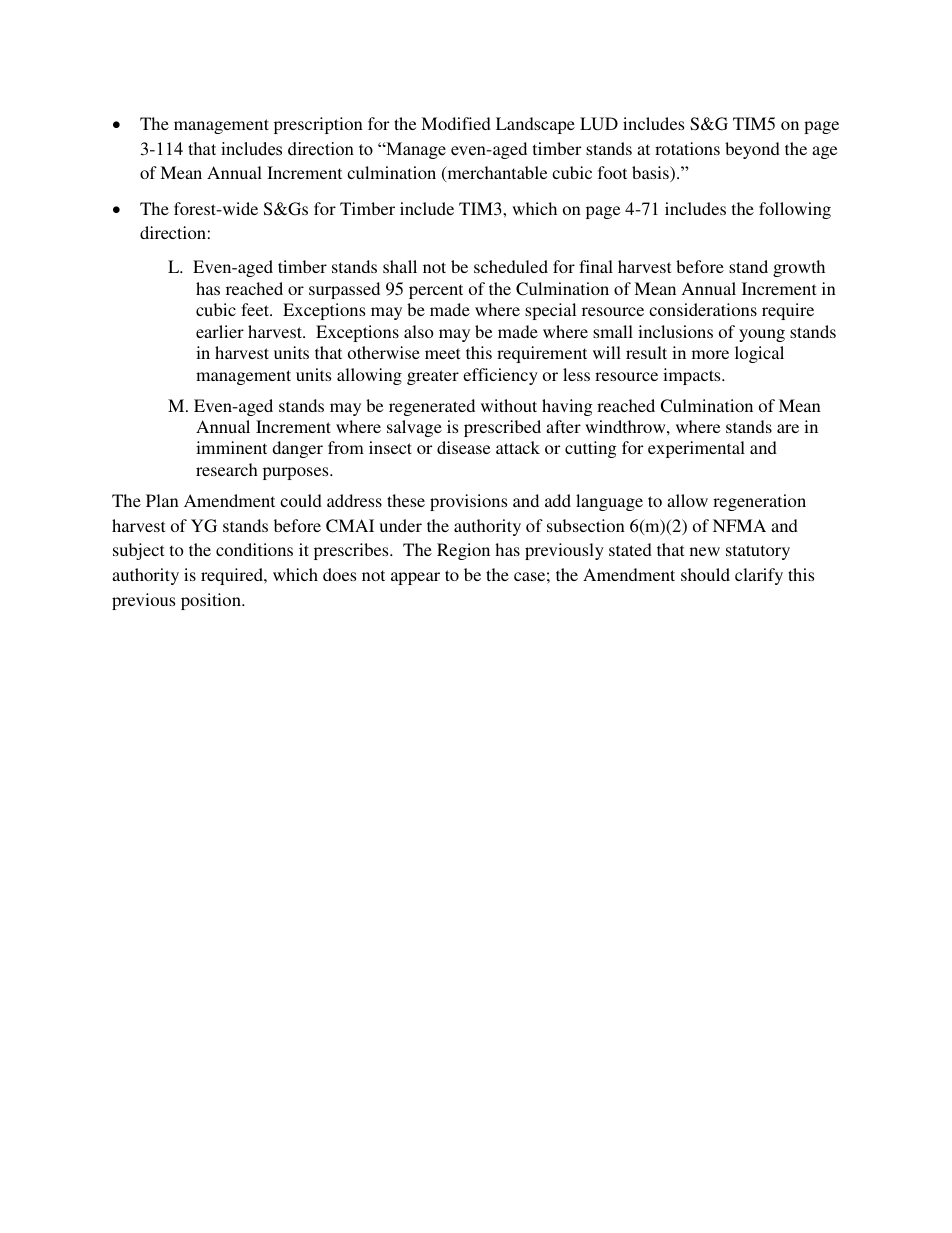 The height and width of the image is (1233, 952). I want to click on prescription, so click(318, 125).
